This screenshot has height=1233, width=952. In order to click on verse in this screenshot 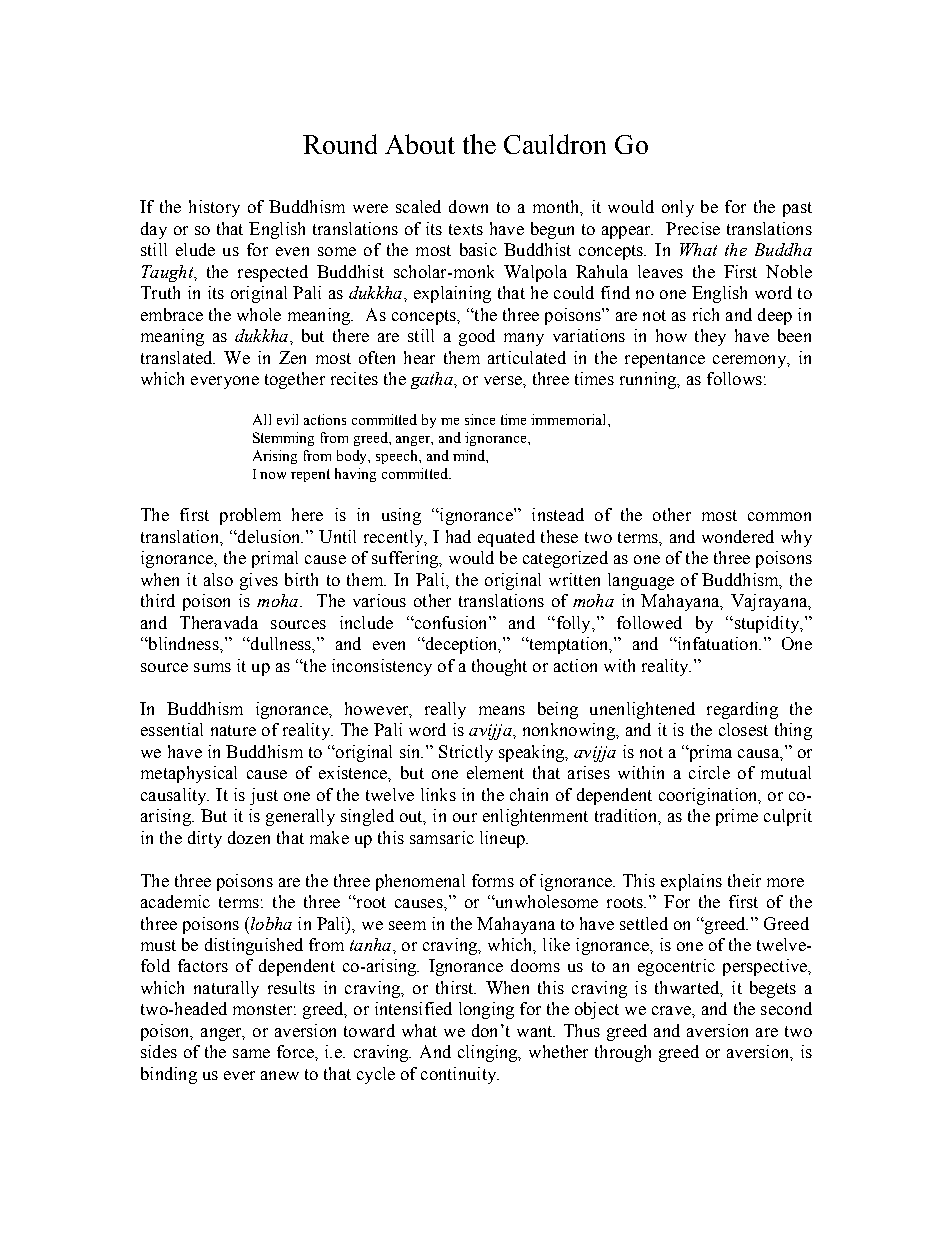, I will do `click(504, 380)`.
